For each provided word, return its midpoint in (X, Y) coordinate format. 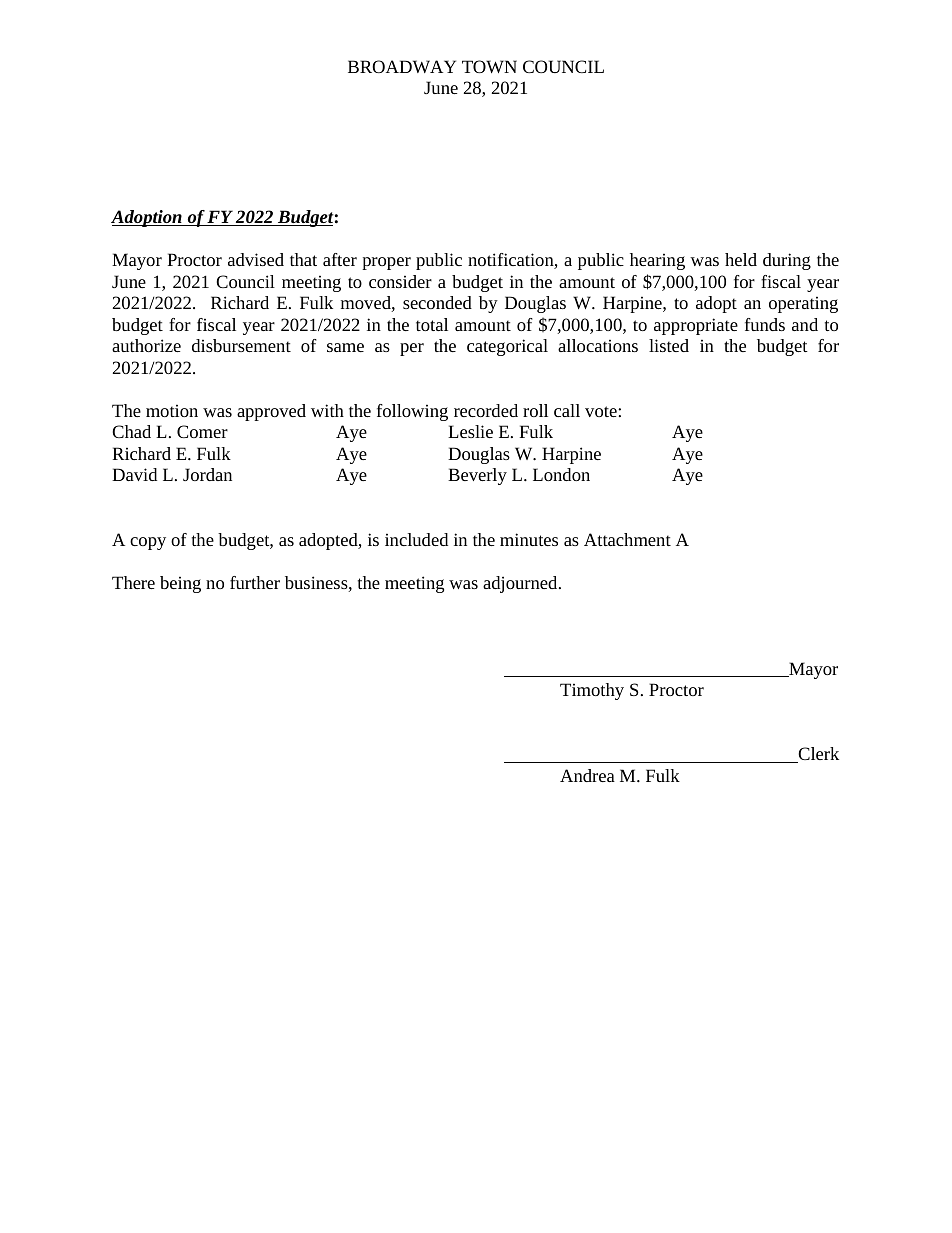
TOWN (489, 66)
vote (602, 411)
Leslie (470, 431)
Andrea (587, 775)
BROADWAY (402, 66)
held (741, 259)
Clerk (817, 755)
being (180, 584)
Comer (202, 431)
